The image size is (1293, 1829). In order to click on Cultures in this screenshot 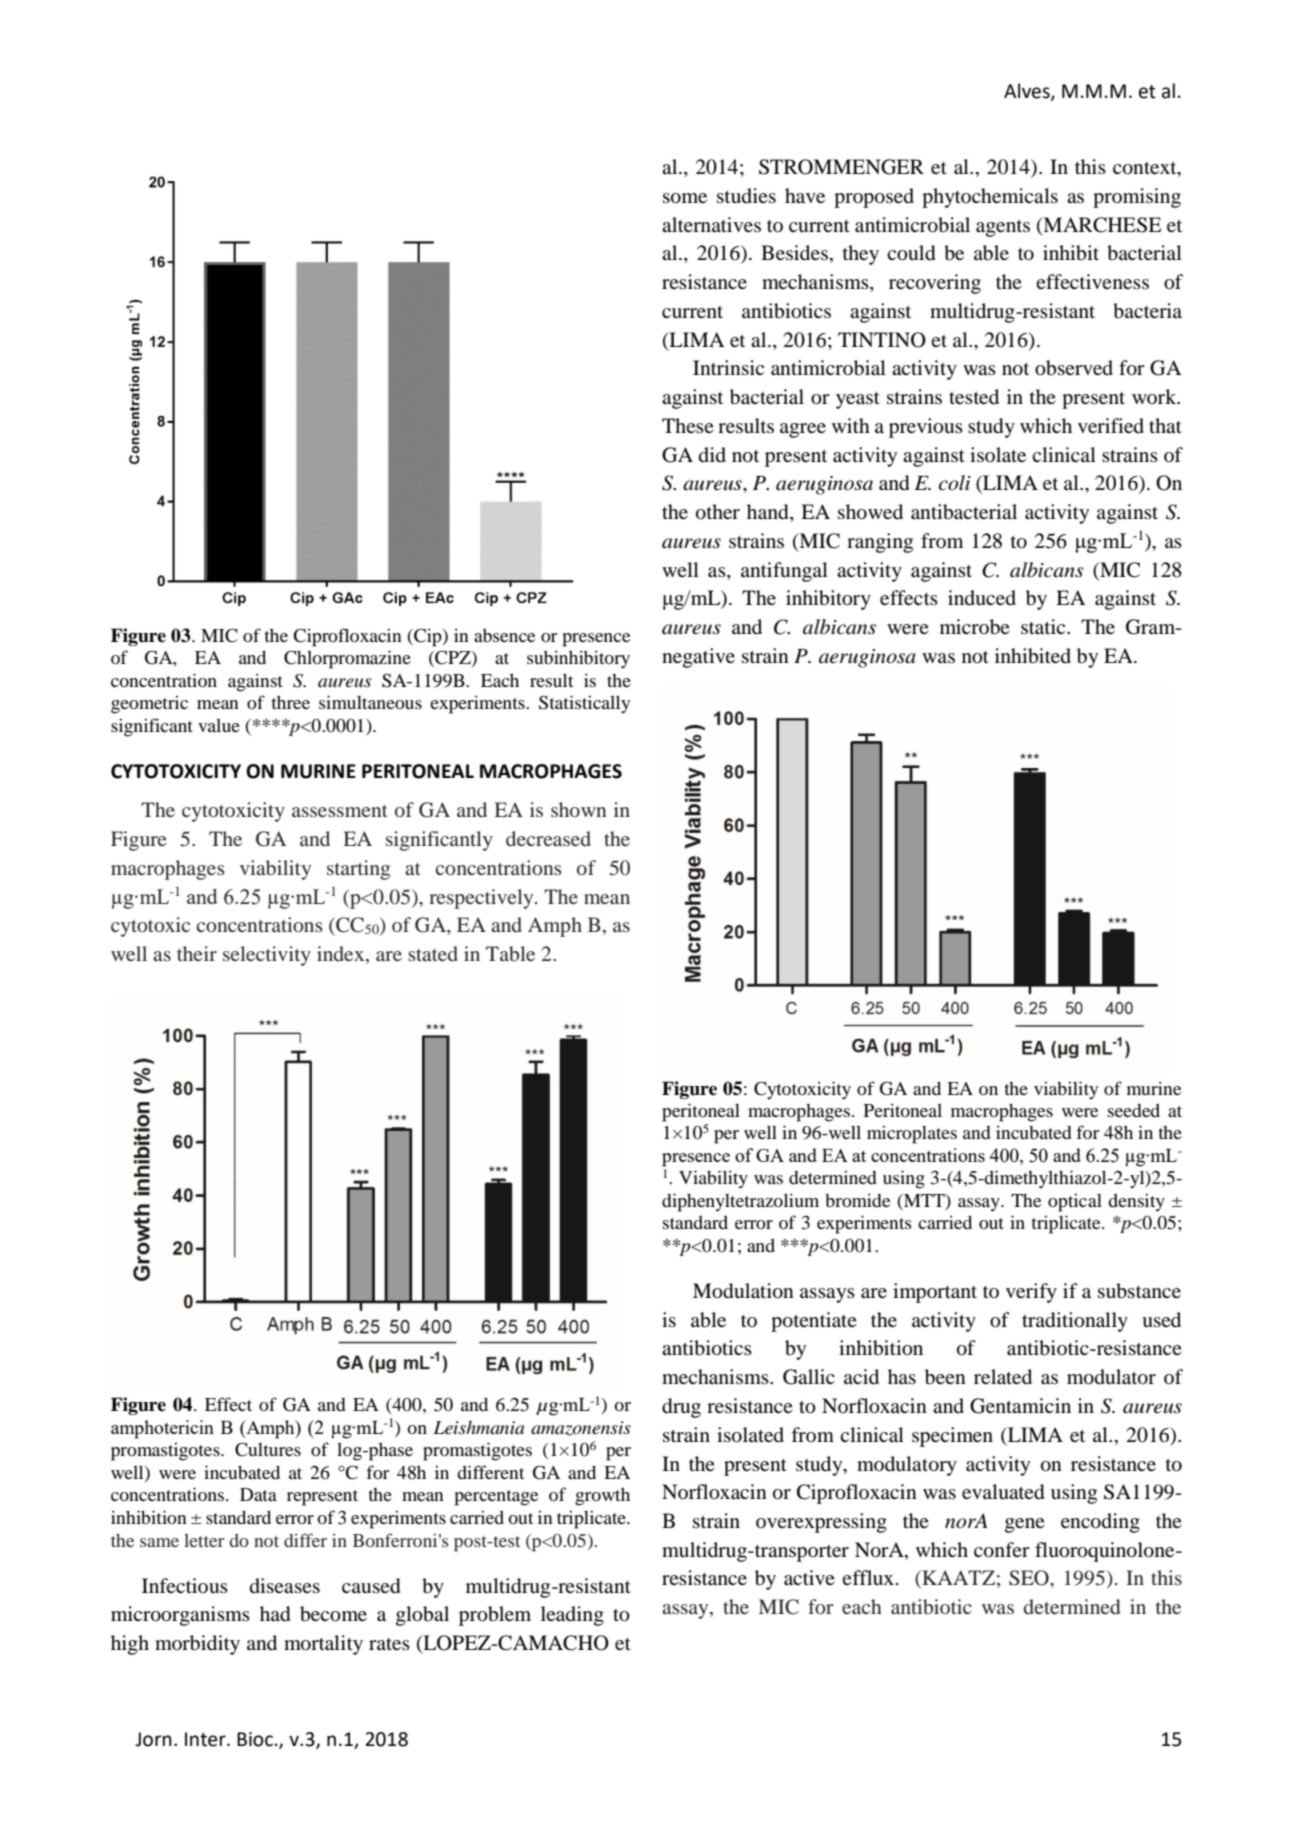, I will do `click(268, 1449)`.
